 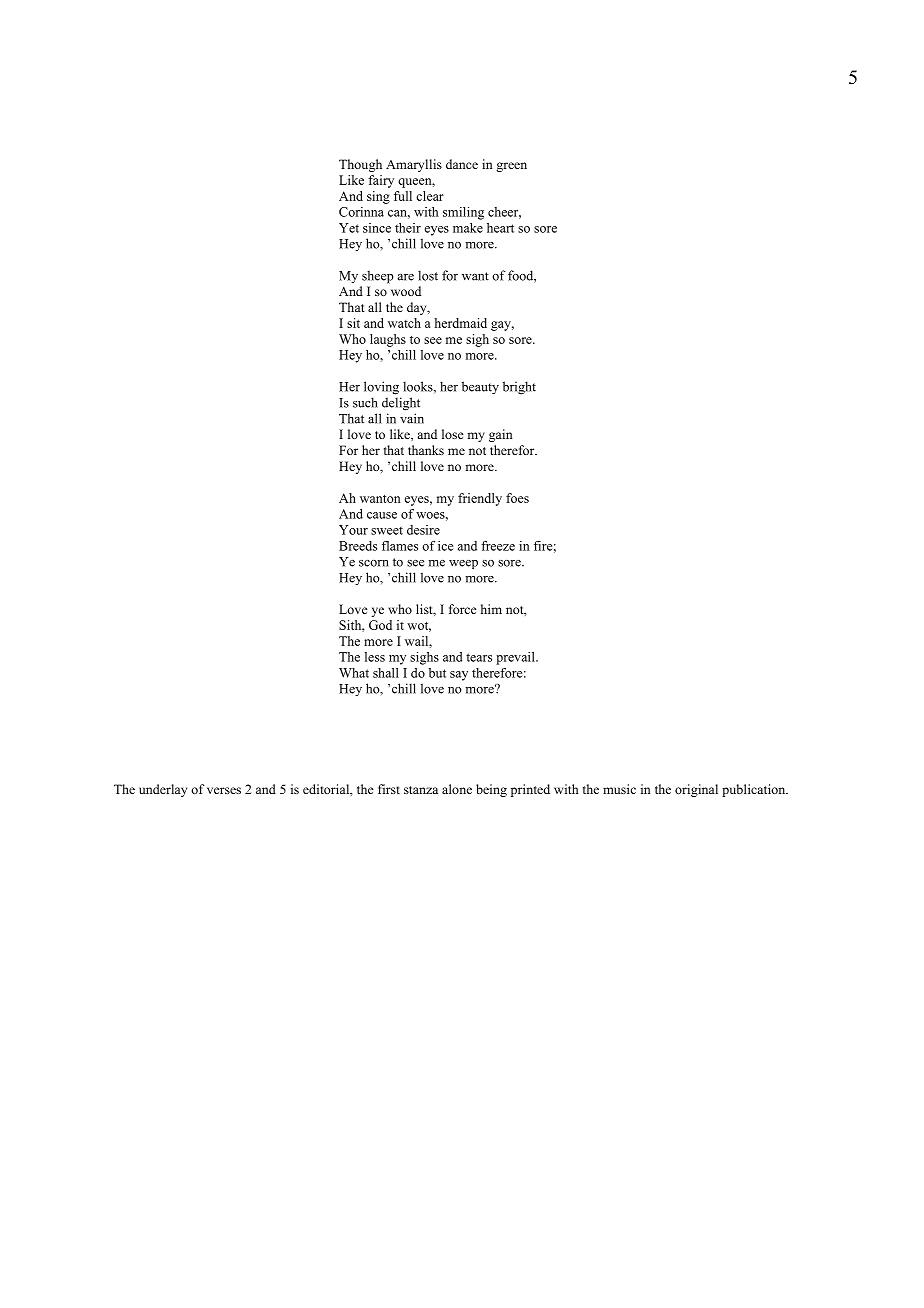 What do you see at coordinates (480, 499) in the screenshot?
I see `friendly` at bounding box center [480, 499].
